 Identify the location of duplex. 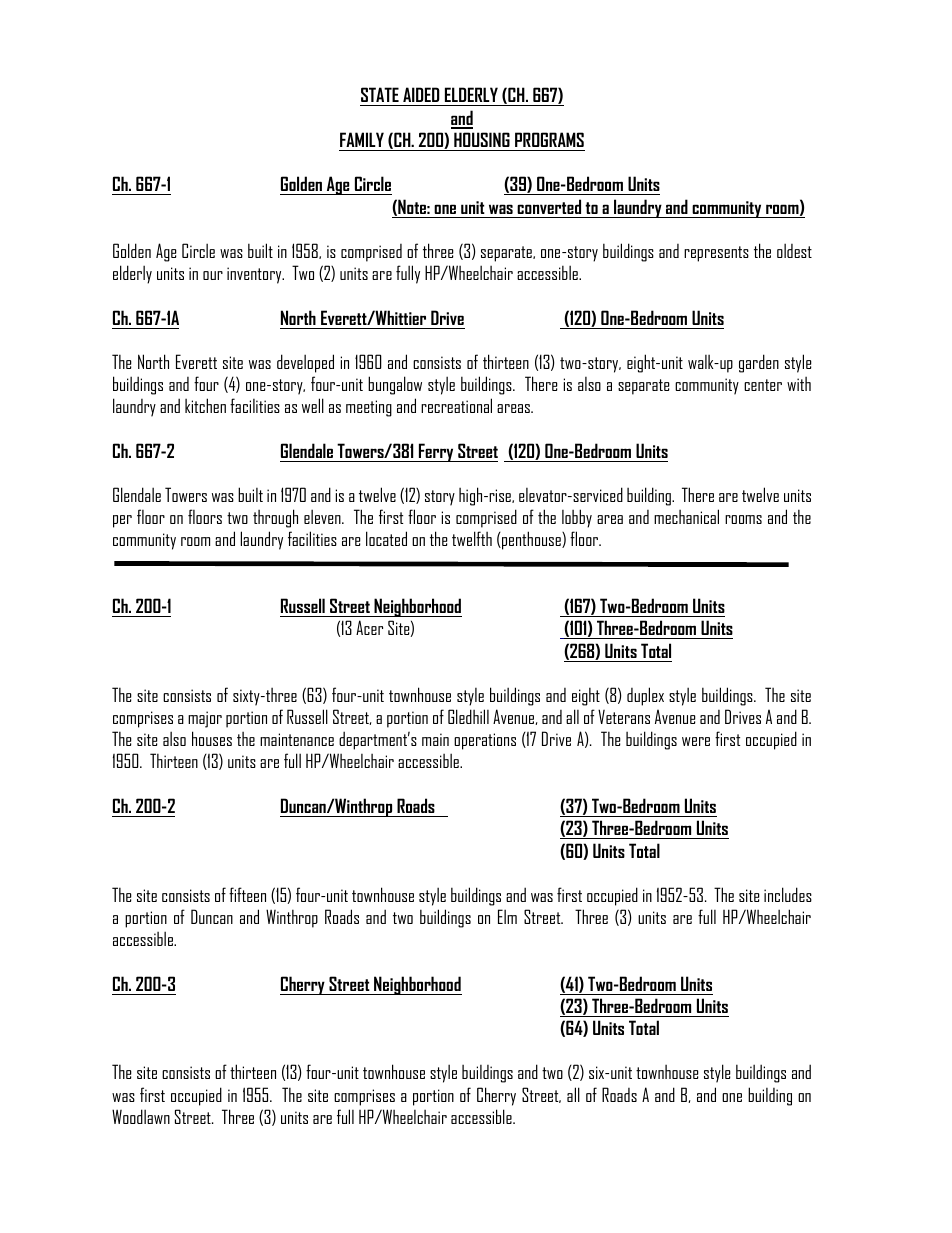
(645, 696).
